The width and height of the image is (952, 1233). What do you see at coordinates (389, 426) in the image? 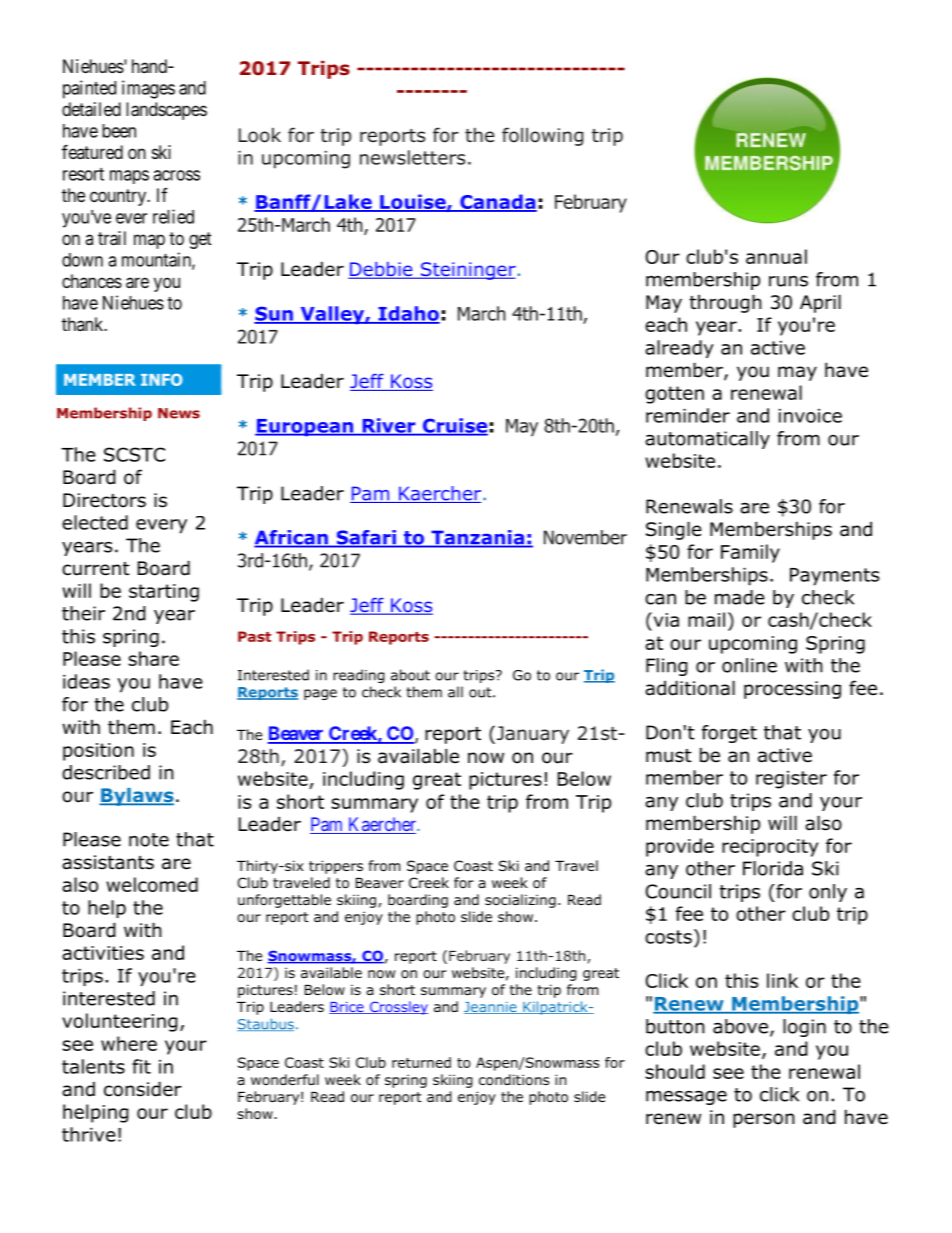
I see `River` at bounding box center [389, 426].
